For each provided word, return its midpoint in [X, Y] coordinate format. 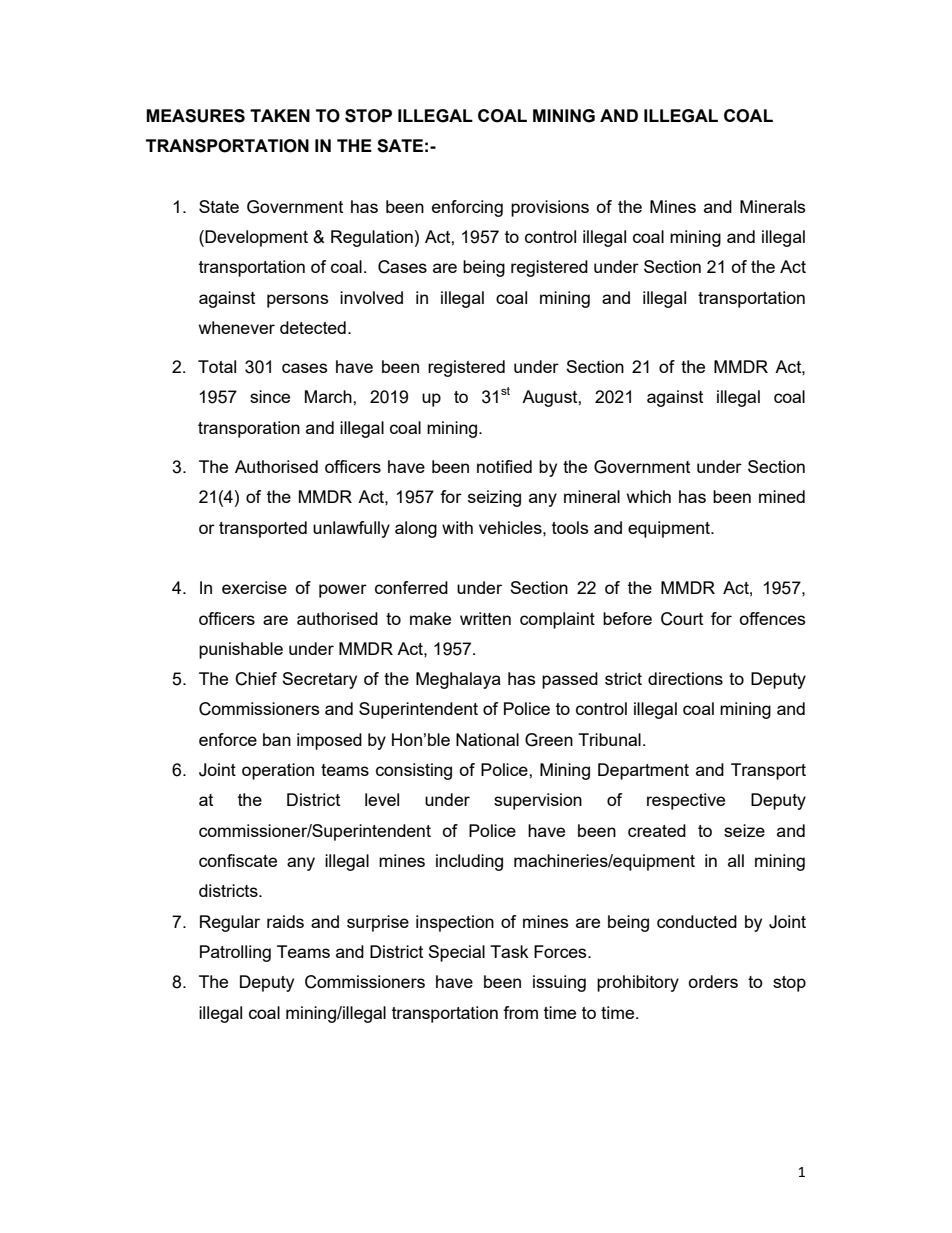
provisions [550, 208]
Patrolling [235, 953]
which [649, 496]
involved [371, 297]
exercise [254, 587]
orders [713, 981]
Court [682, 619]
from [520, 1012]
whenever [237, 327]
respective [686, 801]
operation [278, 771]
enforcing [467, 208]
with [457, 527]
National [487, 739]
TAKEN [280, 115]
